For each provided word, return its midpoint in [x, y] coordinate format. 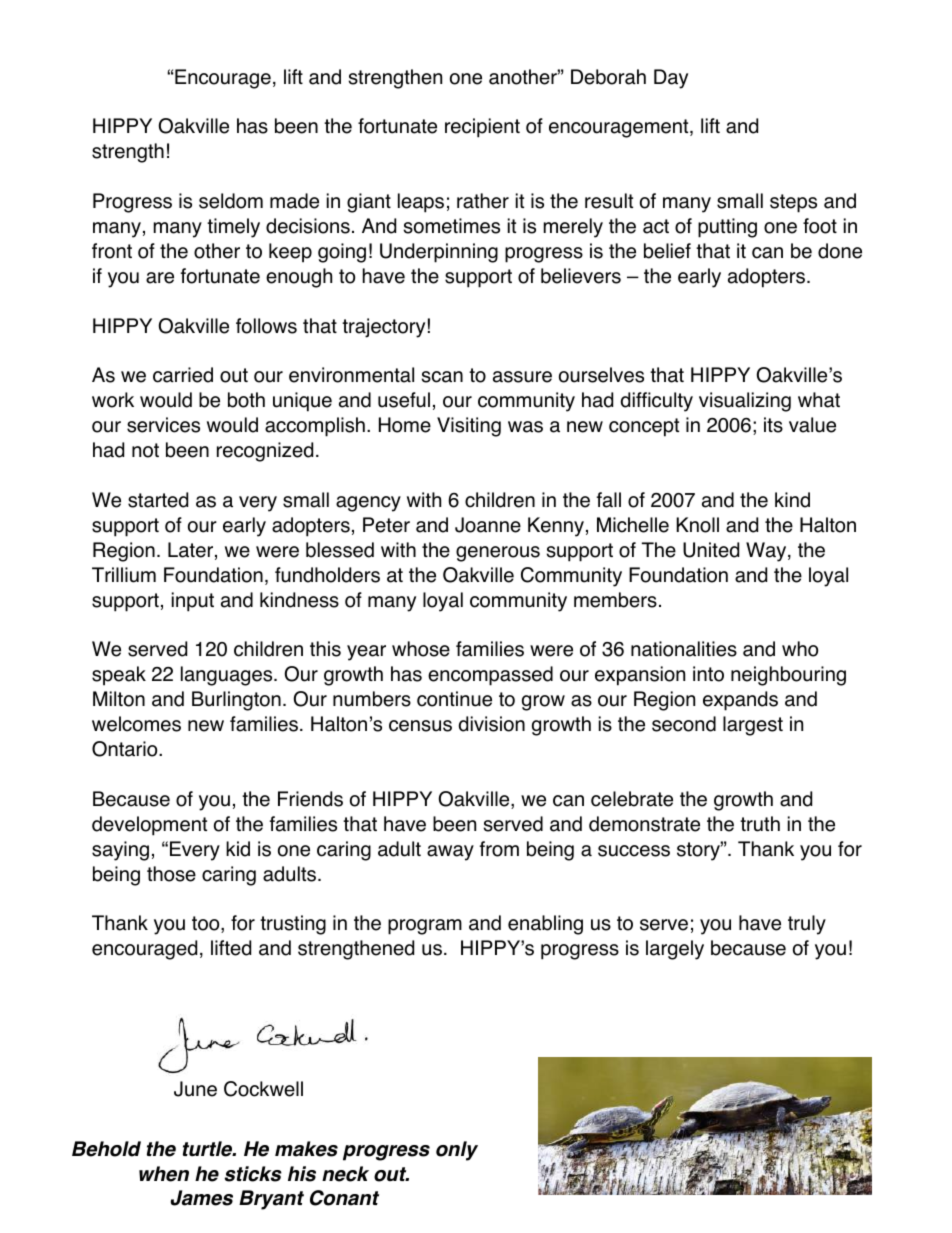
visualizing [745, 402]
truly [807, 925]
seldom [231, 201]
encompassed [490, 676]
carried [183, 375]
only [457, 1151]
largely [675, 950]
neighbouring [788, 676]
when [164, 1174]
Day [671, 79]
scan [442, 377]
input [193, 602]
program [425, 927]
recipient [482, 128]
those [171, 874]
